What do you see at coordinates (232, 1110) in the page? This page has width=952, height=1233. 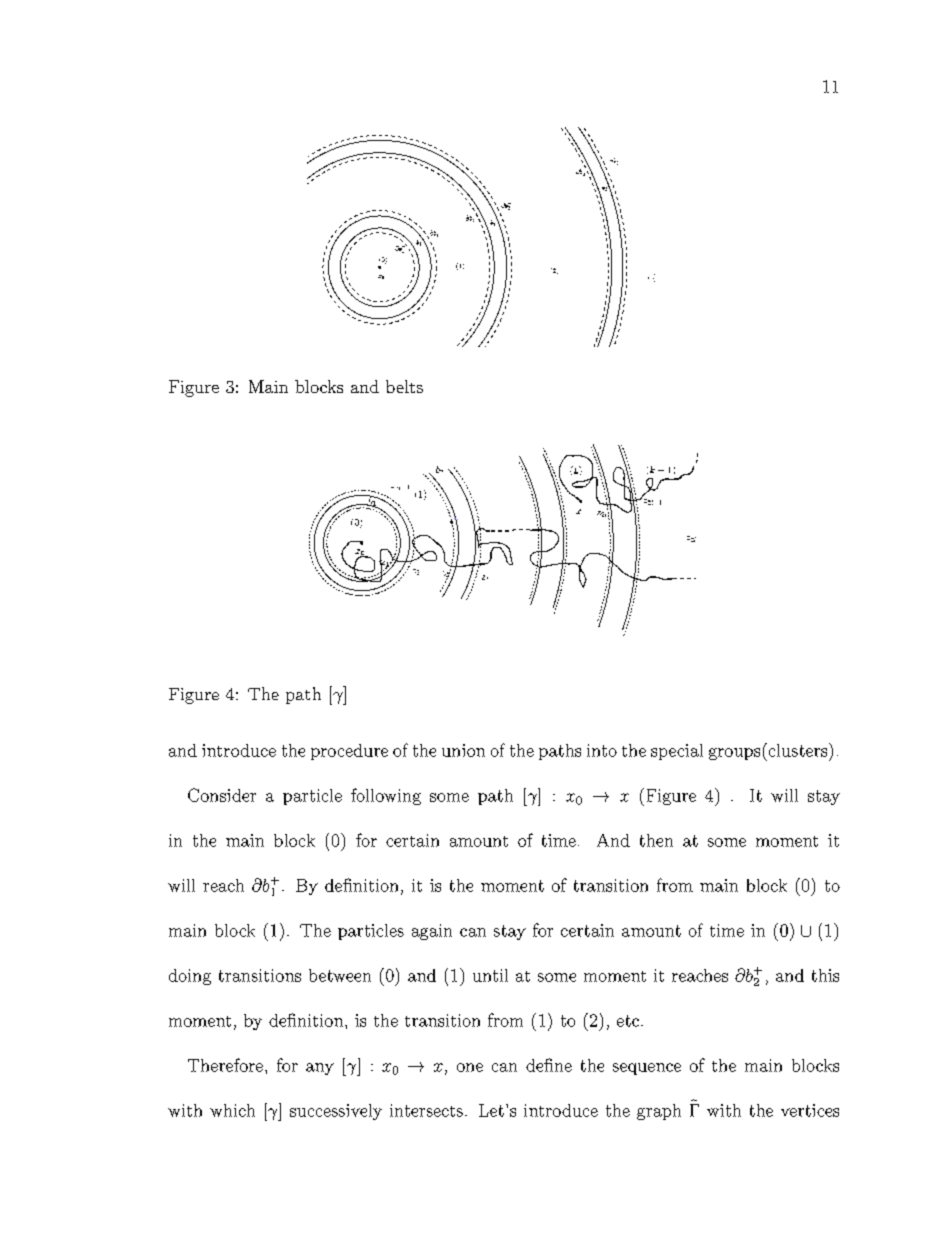 I see `which` at bounding box center [232, 1110].
